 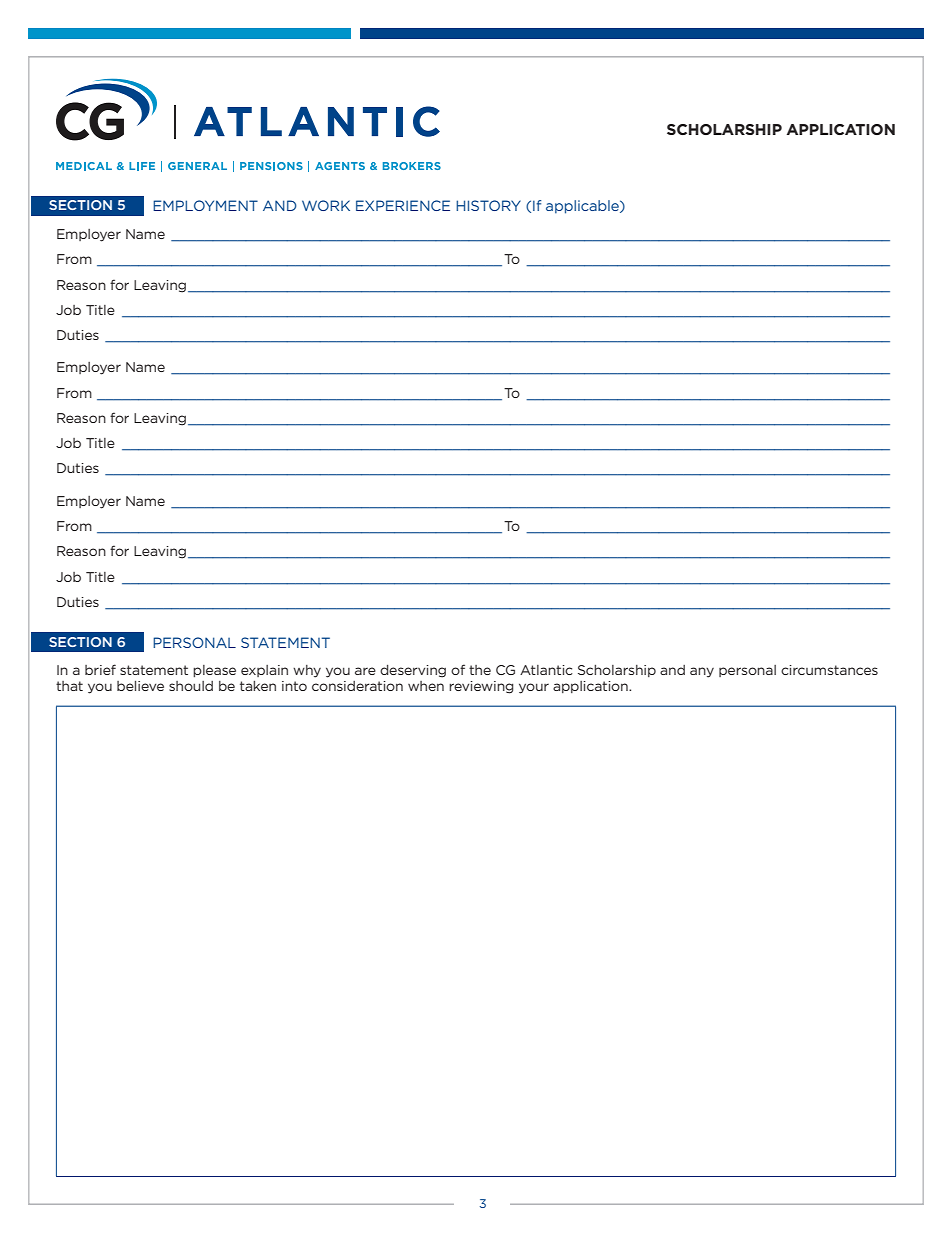 I want to click on brief, so click(x=100, y=669).
